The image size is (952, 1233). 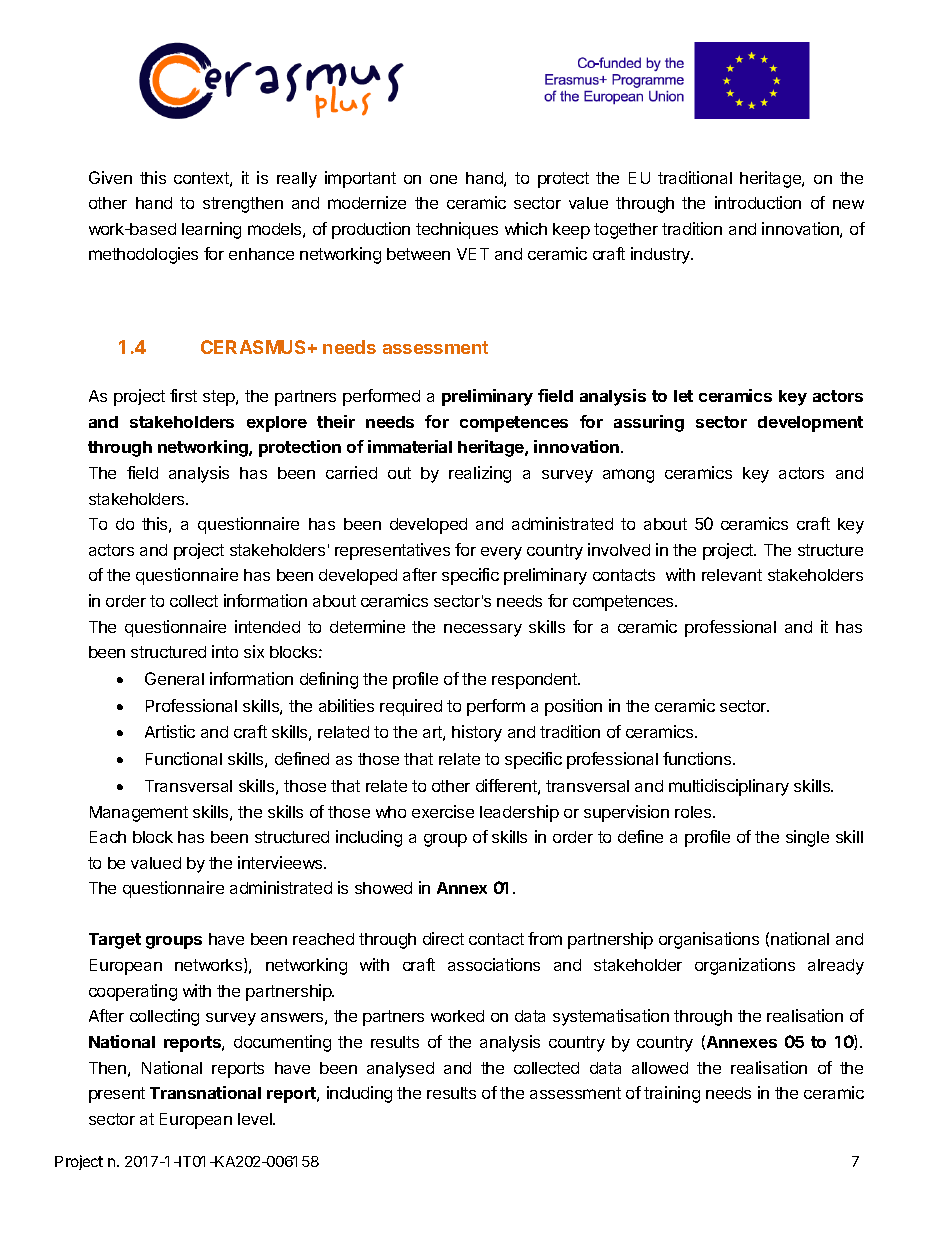 What do you see at coordinates (115, 941) in the document?
I see `Target` at bounding box center [115, 941].
